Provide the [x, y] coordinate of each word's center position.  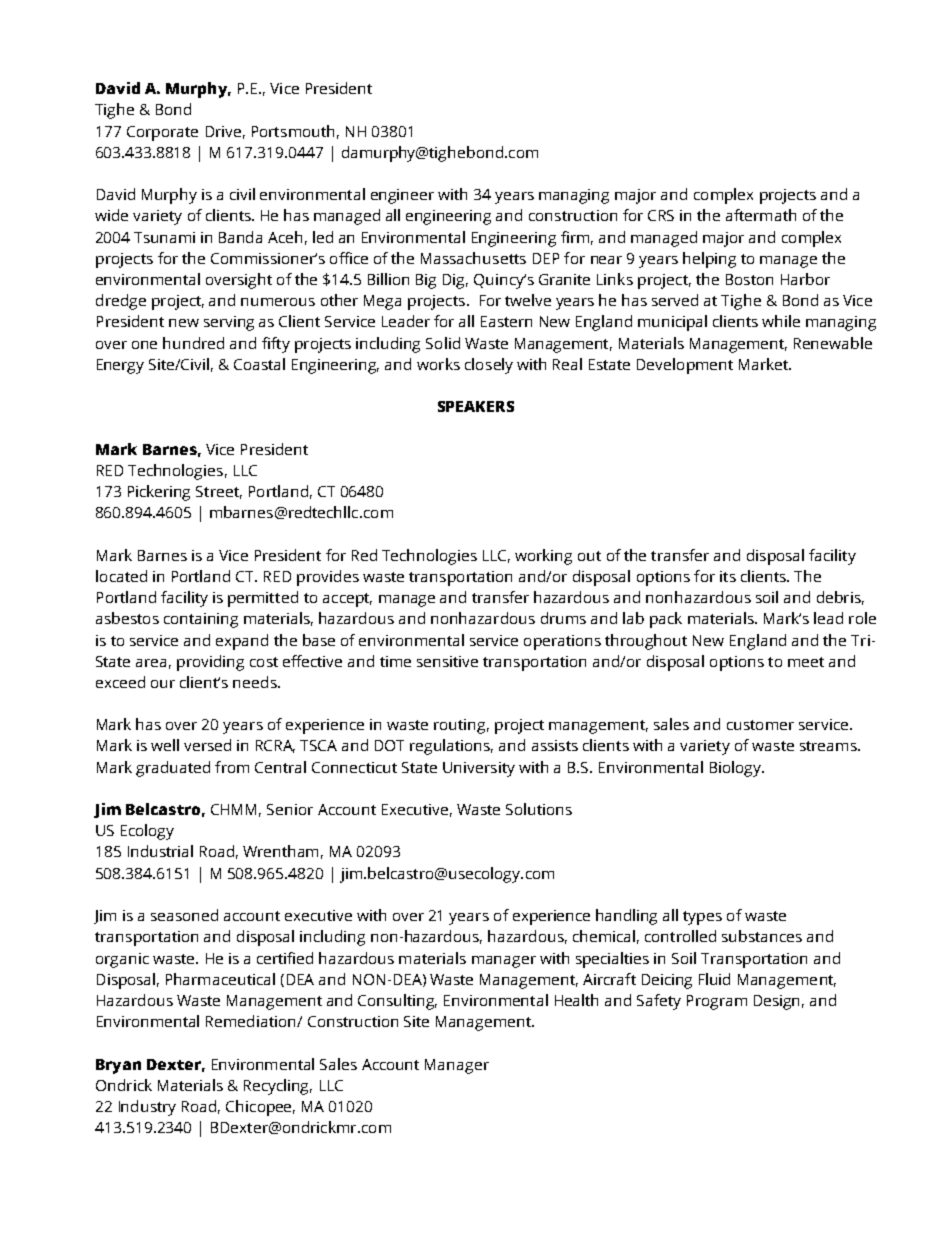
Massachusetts [473, 258]
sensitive [447, 661]
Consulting [397, 1002]
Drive [223, 131]
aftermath [761, 215]
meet [806, 662]
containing [201, 620]
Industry [147, 1108]
